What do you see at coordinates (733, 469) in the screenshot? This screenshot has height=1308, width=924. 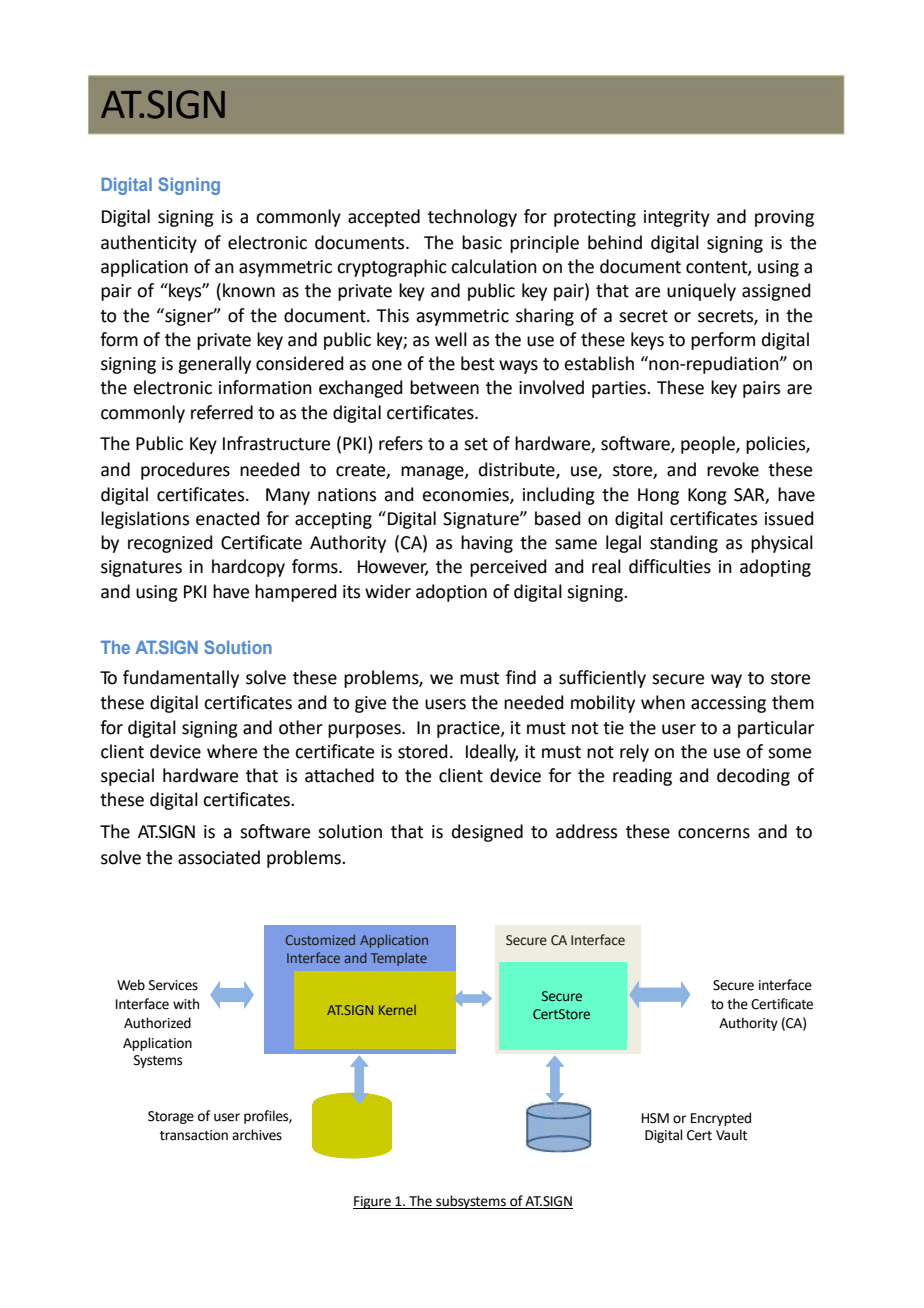 I see `revoke` at bounding box center [733, 469].
